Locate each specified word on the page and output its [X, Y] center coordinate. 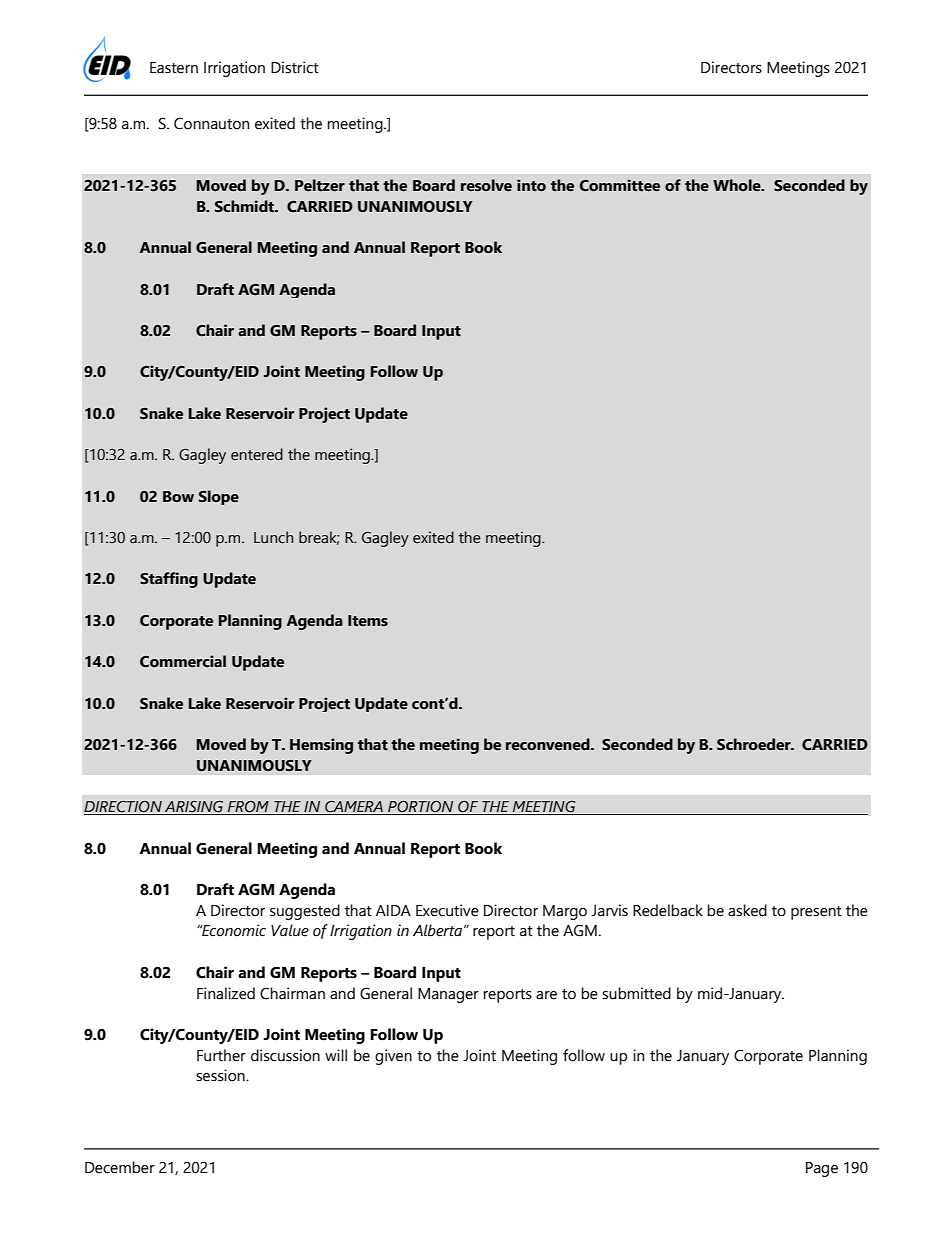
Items [368, 621]
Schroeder [755, 744]
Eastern [174, 68]
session [221, 1075]
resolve [486, 185]
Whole [738, 185]
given [393, 1057]
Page [822, 1169]
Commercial [183, 661]
